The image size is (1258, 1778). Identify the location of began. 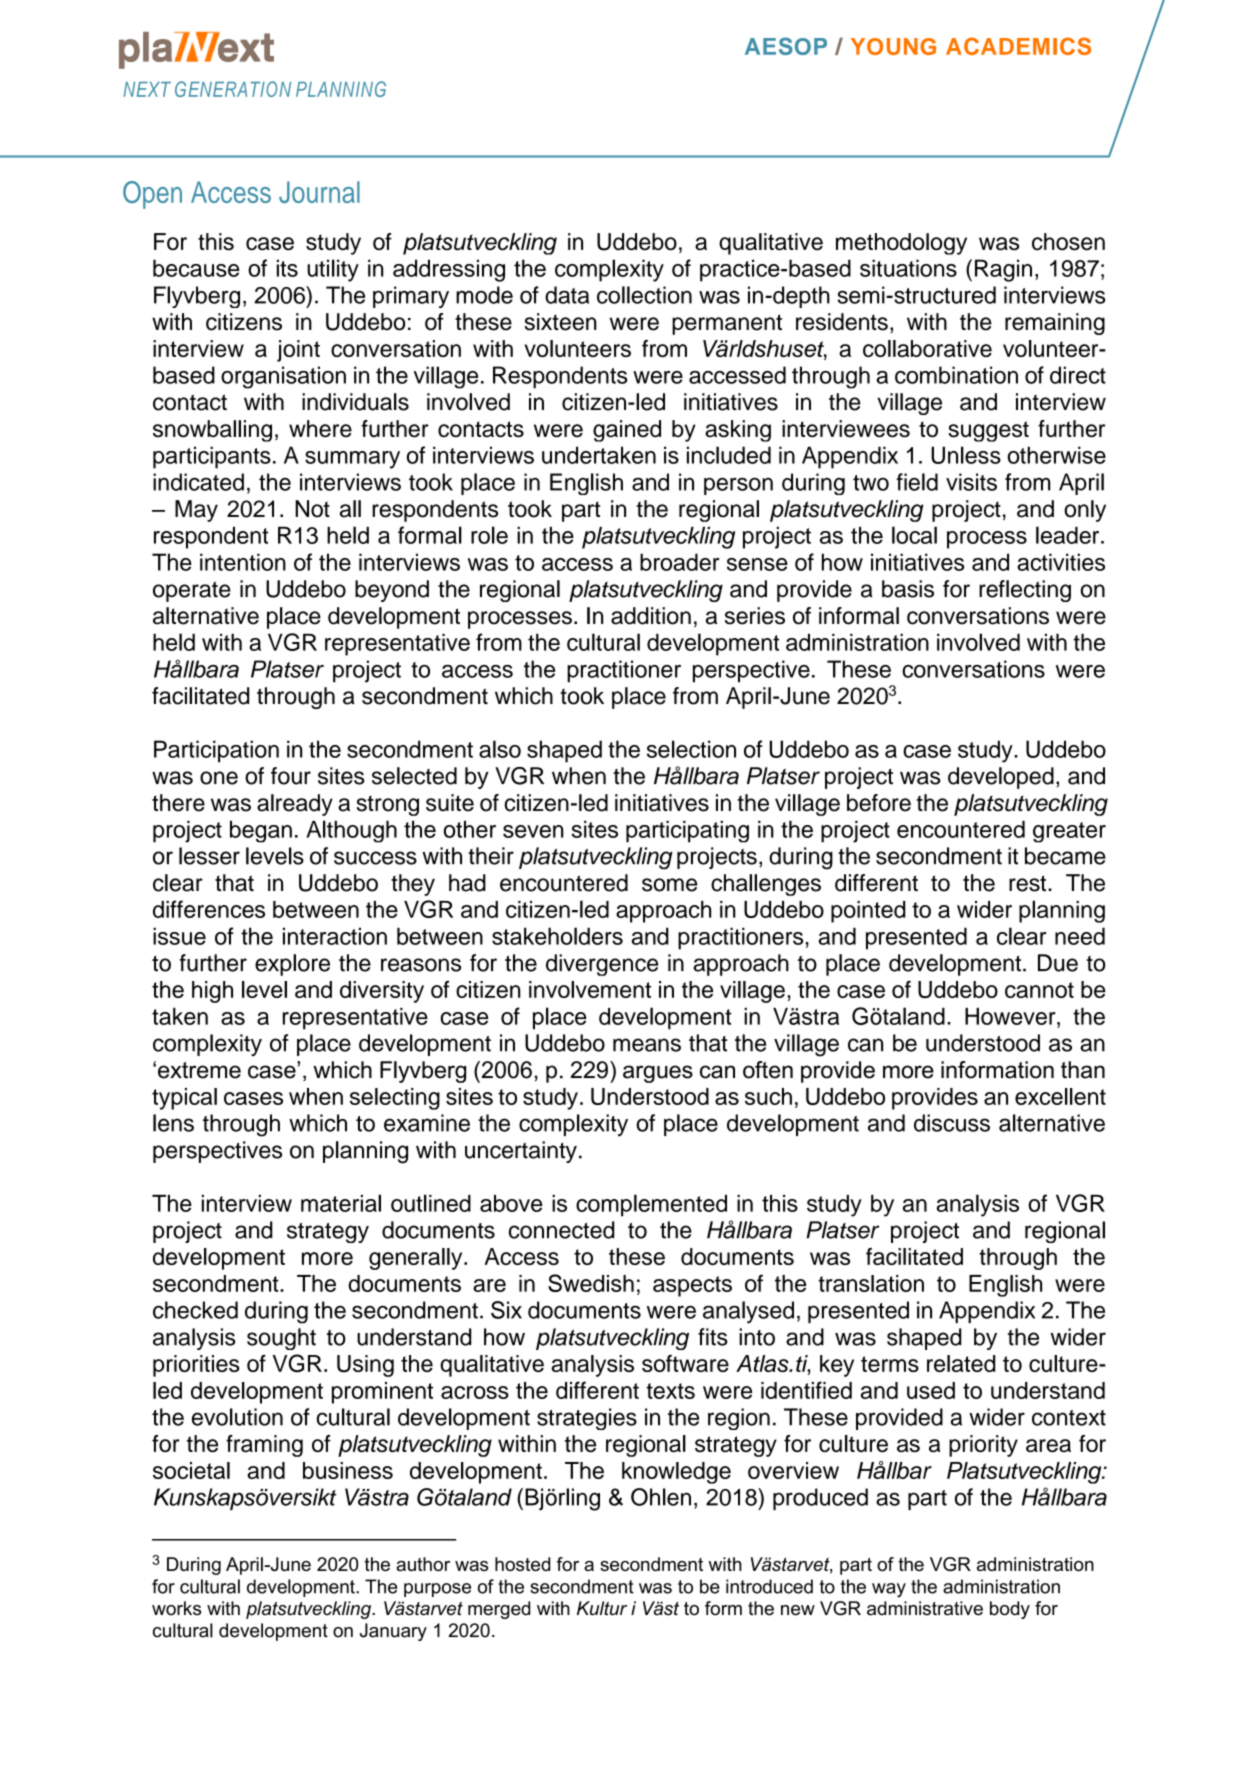
(261, 831).
